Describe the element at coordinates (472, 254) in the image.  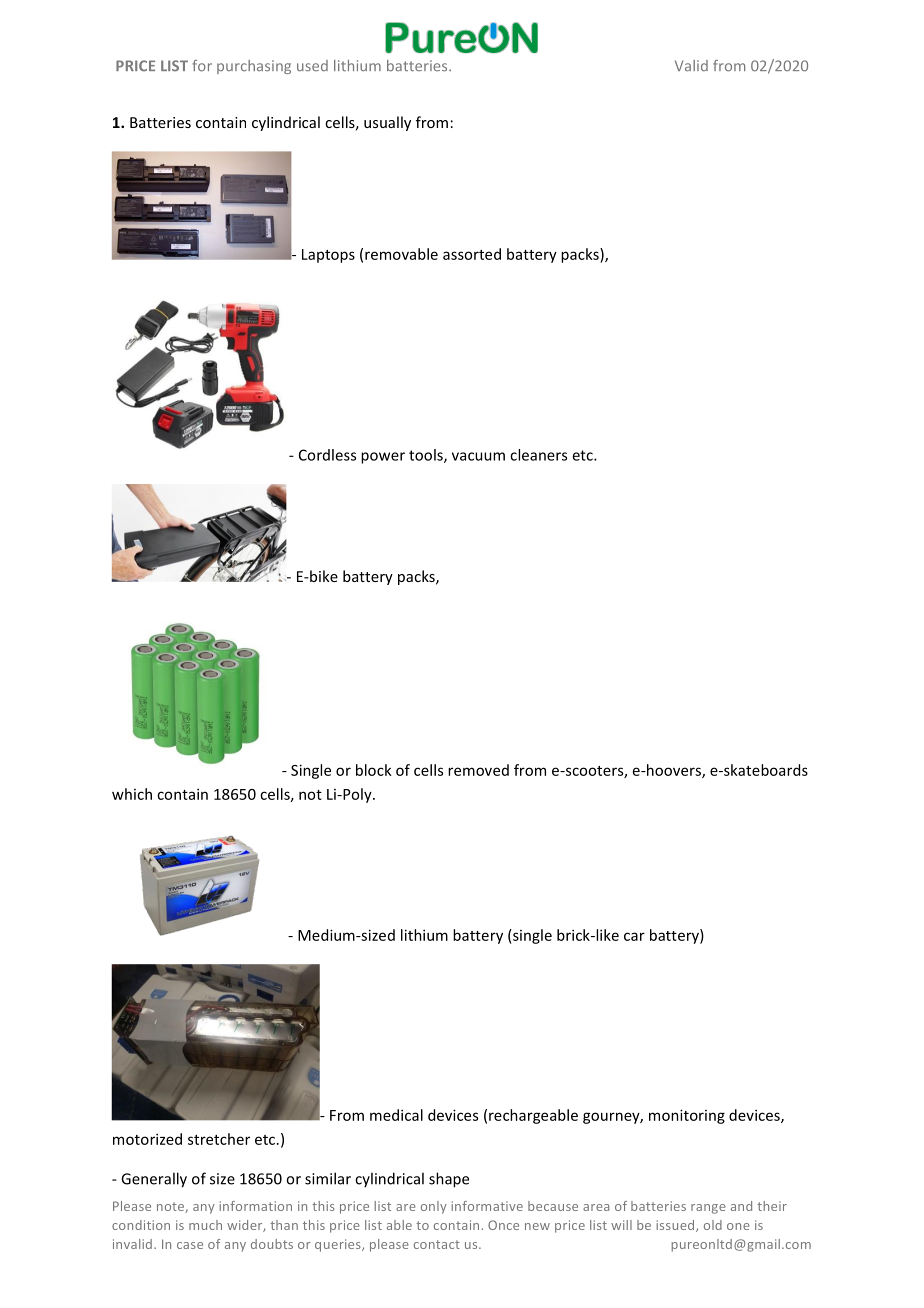
I see `assorted` at that location.
